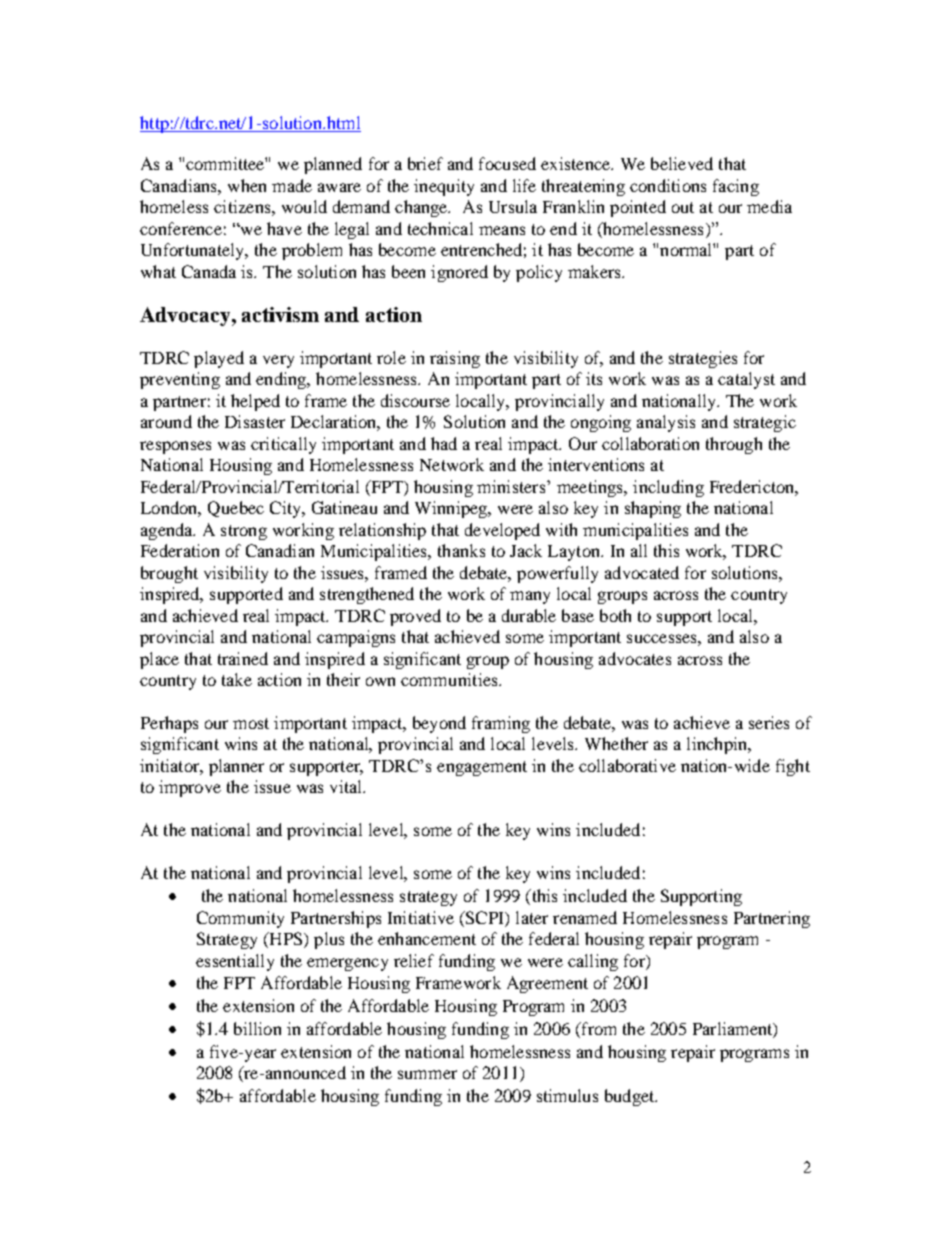  Describe the element at coordinates (427, 1074) in the screenshot. I see `summer` at that location.
